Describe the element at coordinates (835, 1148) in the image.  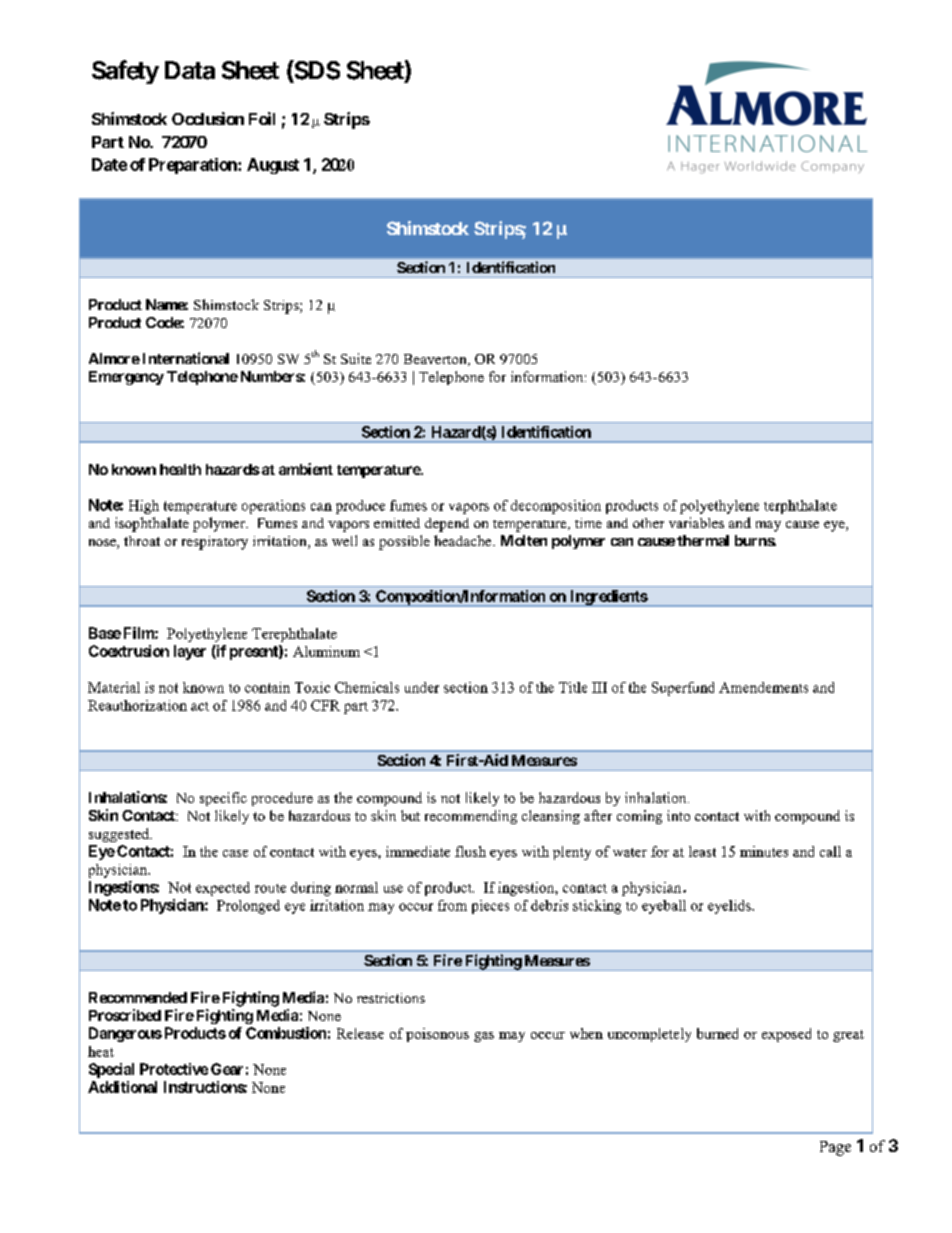
I see `Page` at that location.
